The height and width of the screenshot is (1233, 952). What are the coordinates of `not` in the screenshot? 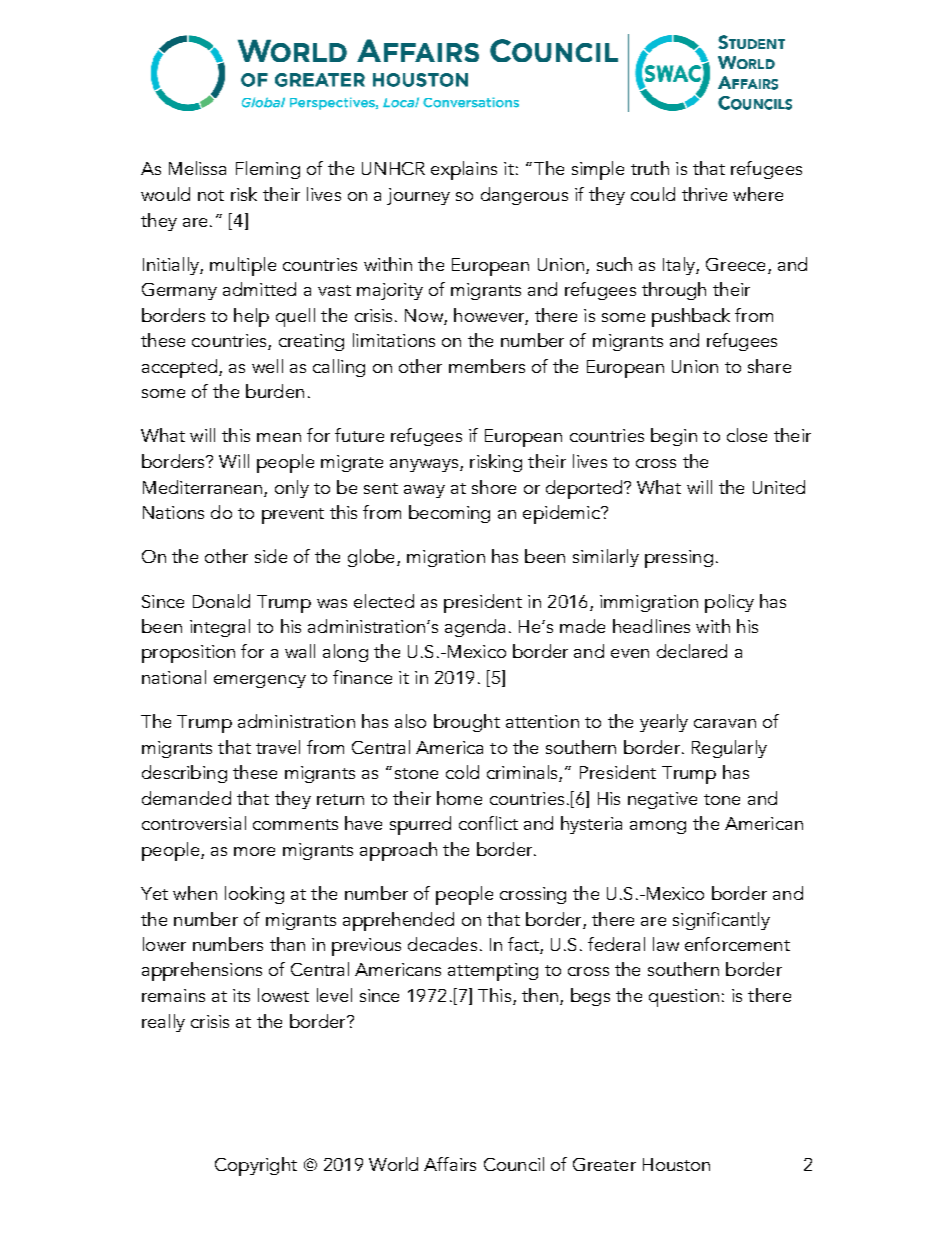 It's located at (211, 195).
